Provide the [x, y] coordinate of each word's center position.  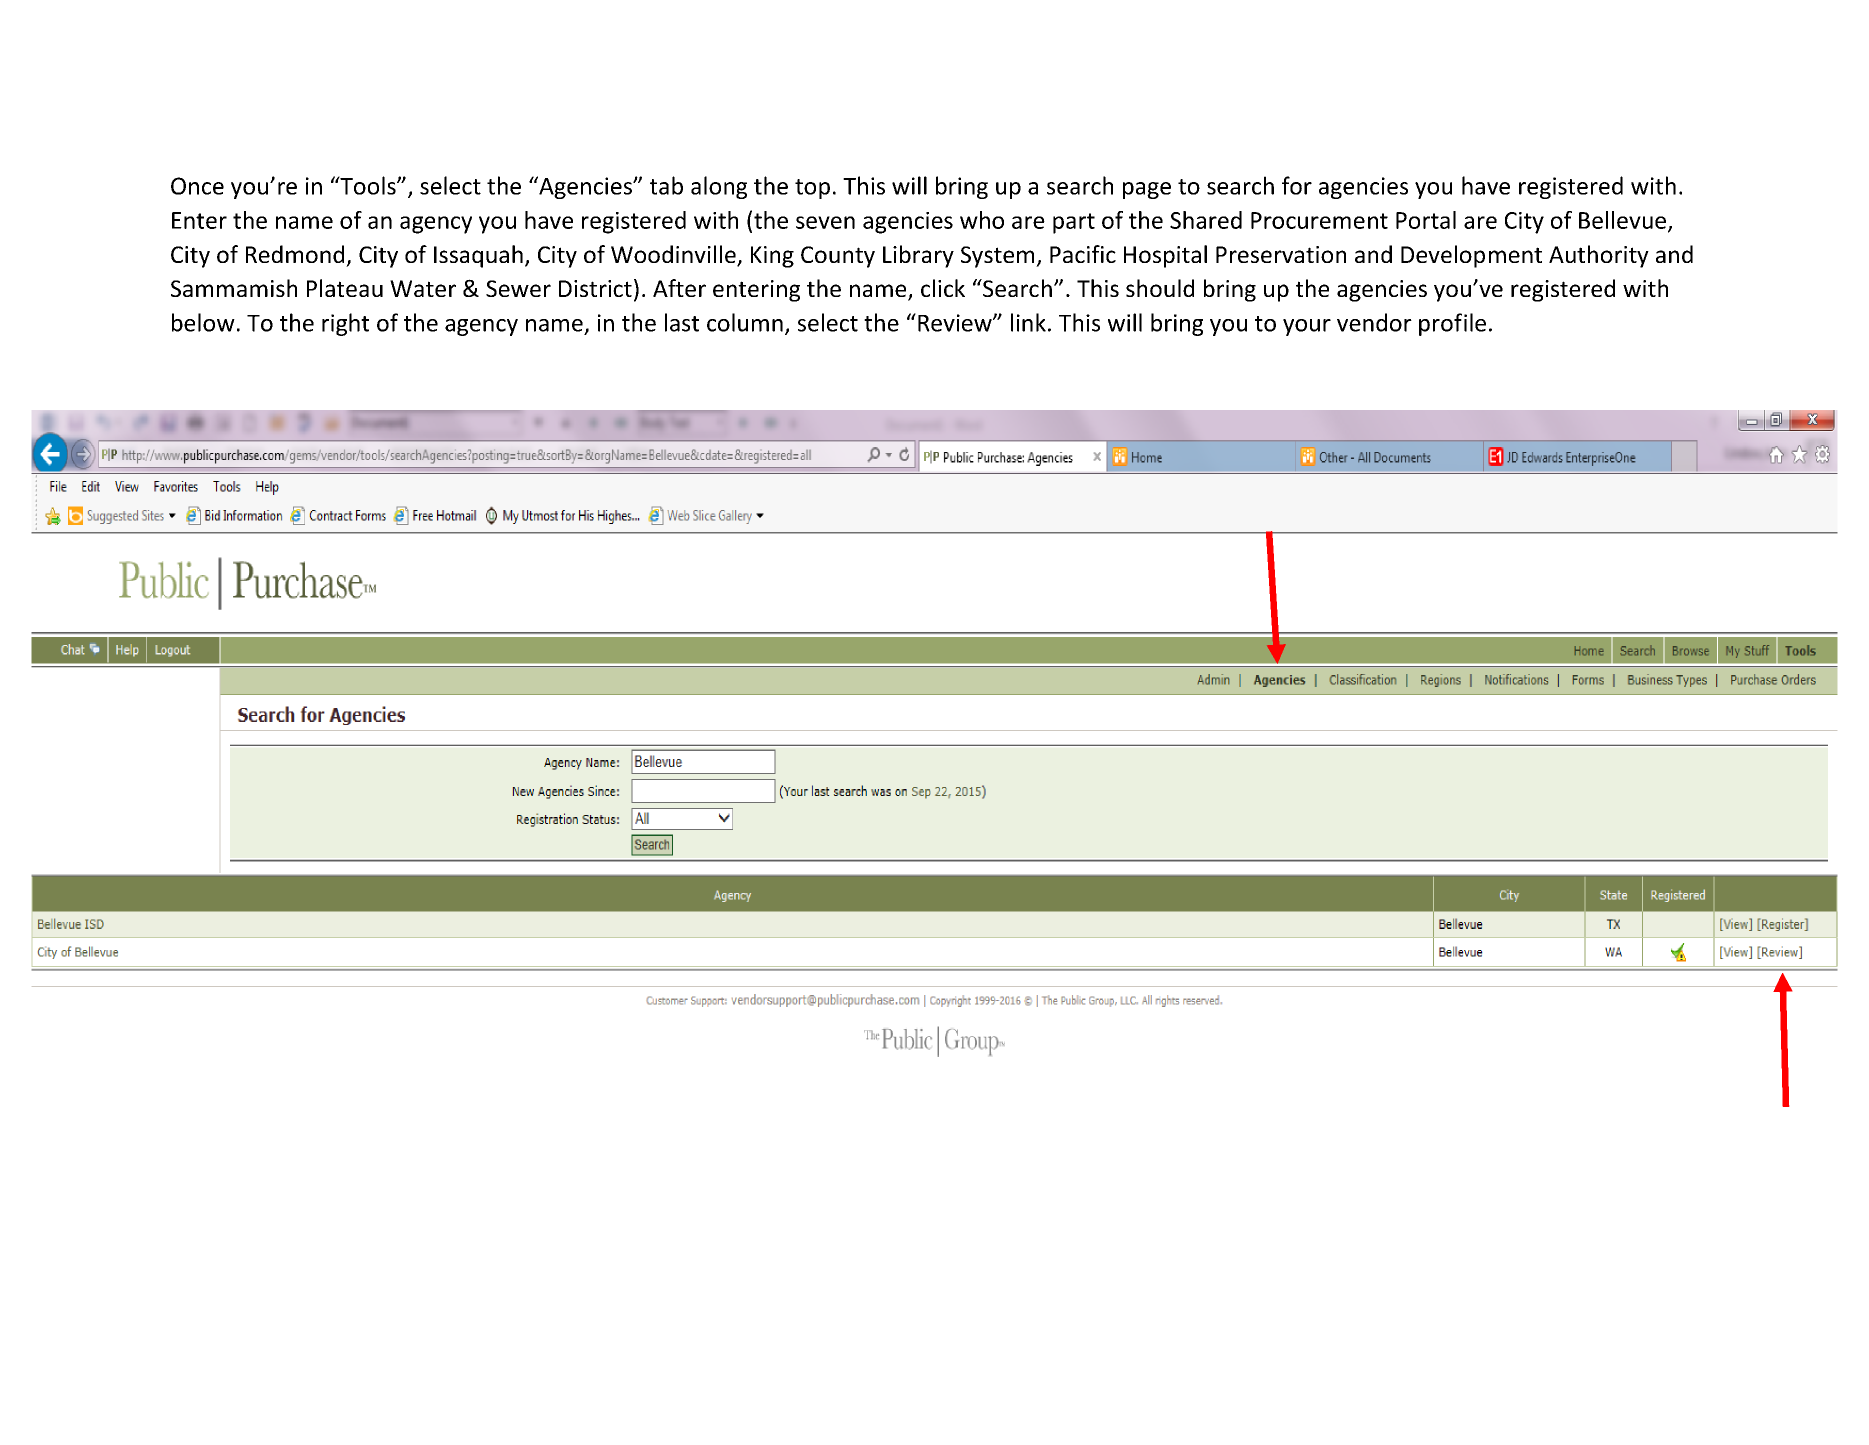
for [1297, 185]
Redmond [295, 254]
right [345, 324]
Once [197, 186]
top [812, 189]
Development [1471, 256]
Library [918, 256]
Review [956, 323]
